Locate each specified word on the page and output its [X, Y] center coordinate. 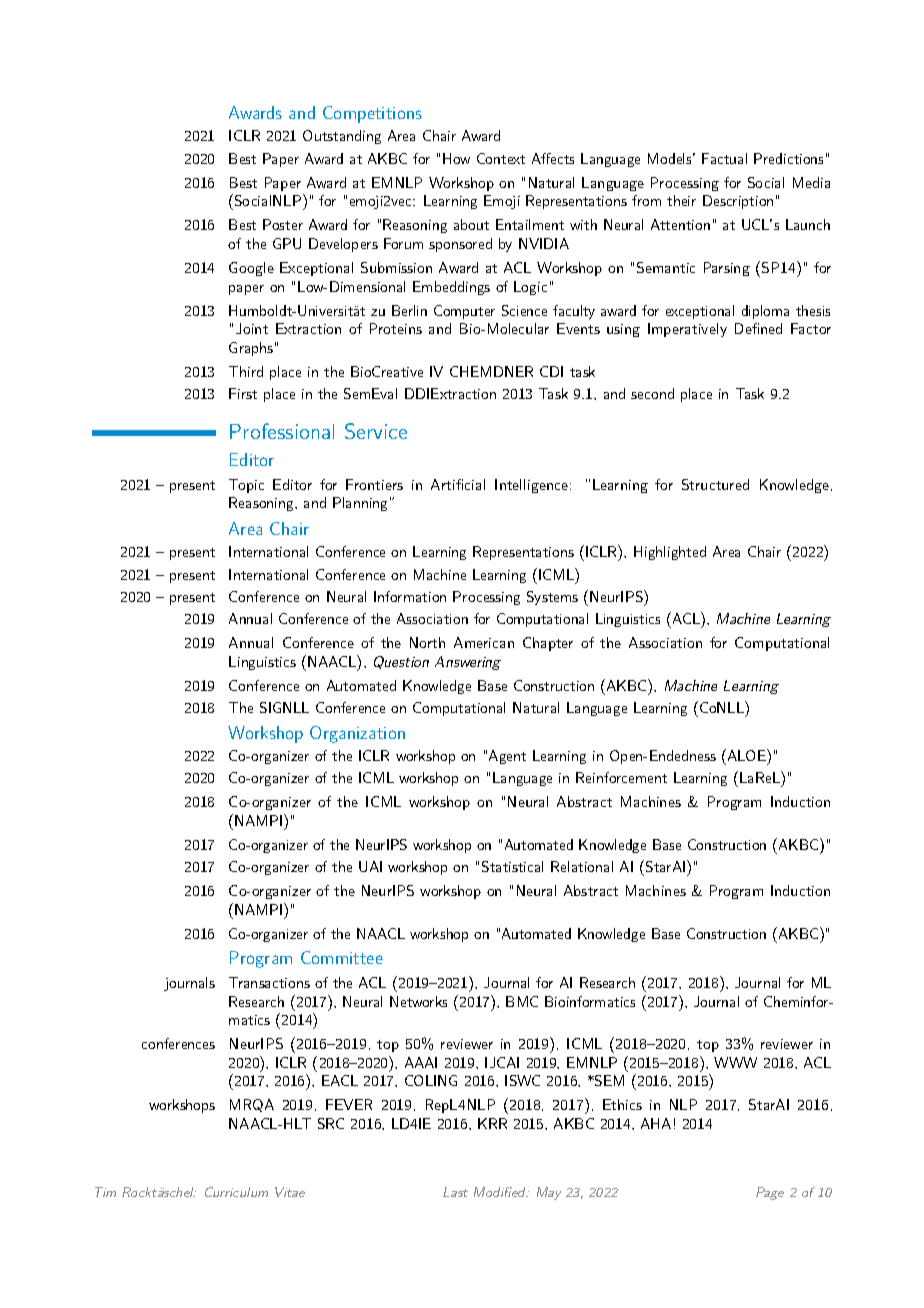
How [456, 158]
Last [455, 1192]
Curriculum [236, 1192]
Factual [724, 158]
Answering [468, 663]
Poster [283, 224]
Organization [357, 734]
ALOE [746, 755]
